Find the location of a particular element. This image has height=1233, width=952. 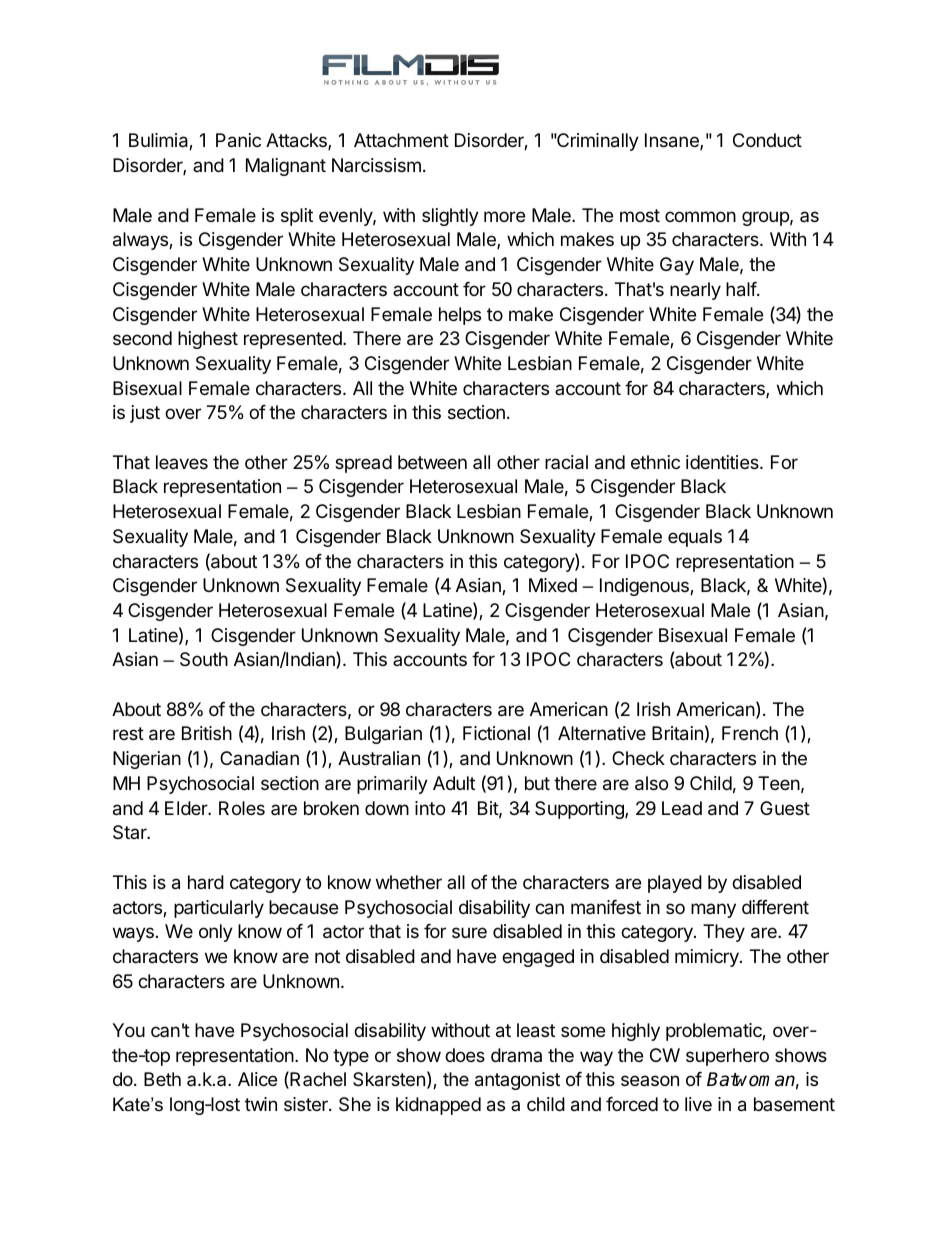

between is located at coordinates (432, 462).
